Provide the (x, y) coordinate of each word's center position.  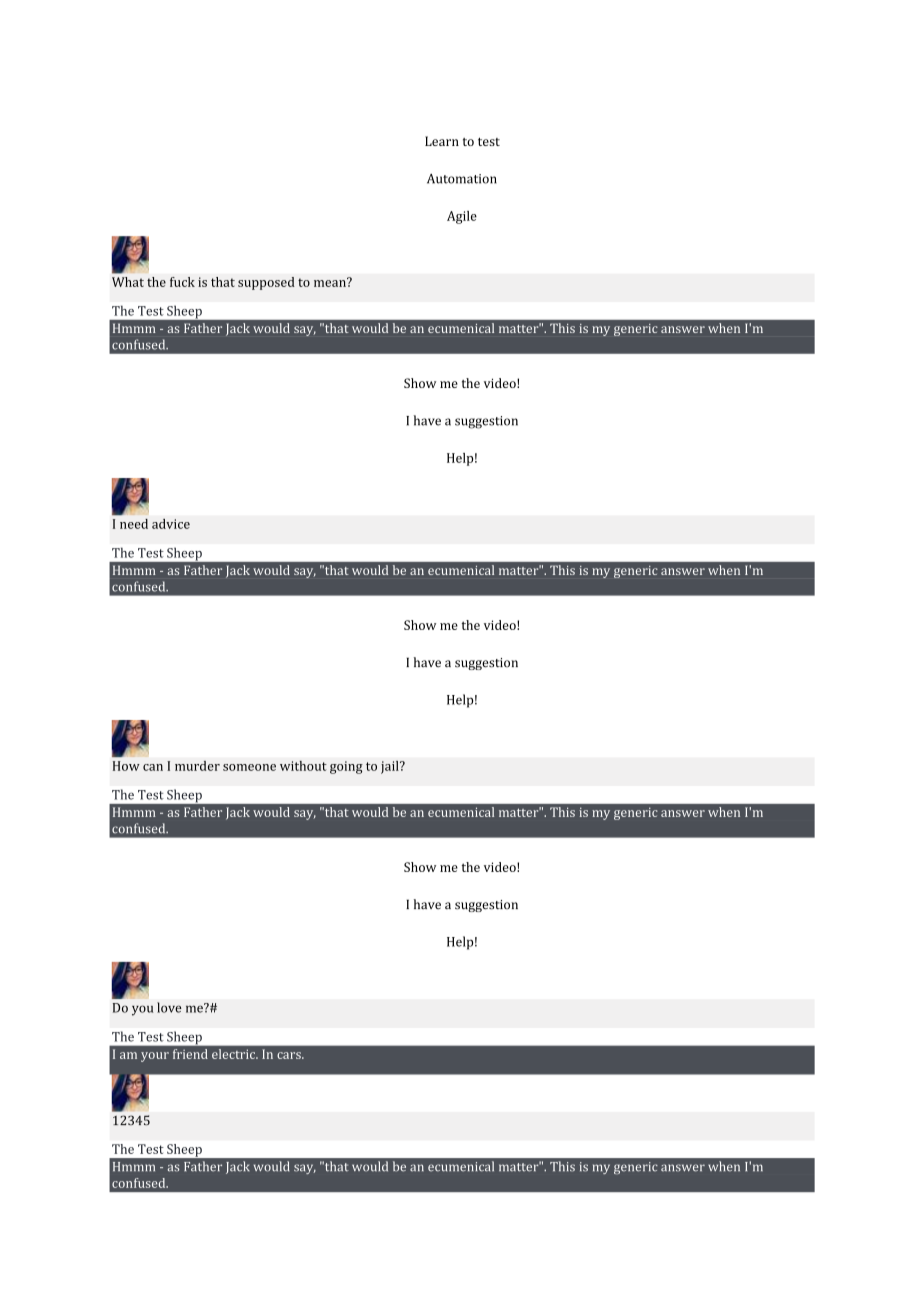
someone (249, 767)
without (303, 766)
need (134, 524)
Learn (442, 141)
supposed (266, 283)
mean (331, 282)
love (169, 1007)
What (128, 282)
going (346, 767)
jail (391, 767)
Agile (462, 217)
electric (235, 1054)
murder (197, 766)
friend (190, 1054)
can (153, 767)
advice (171, 524)
